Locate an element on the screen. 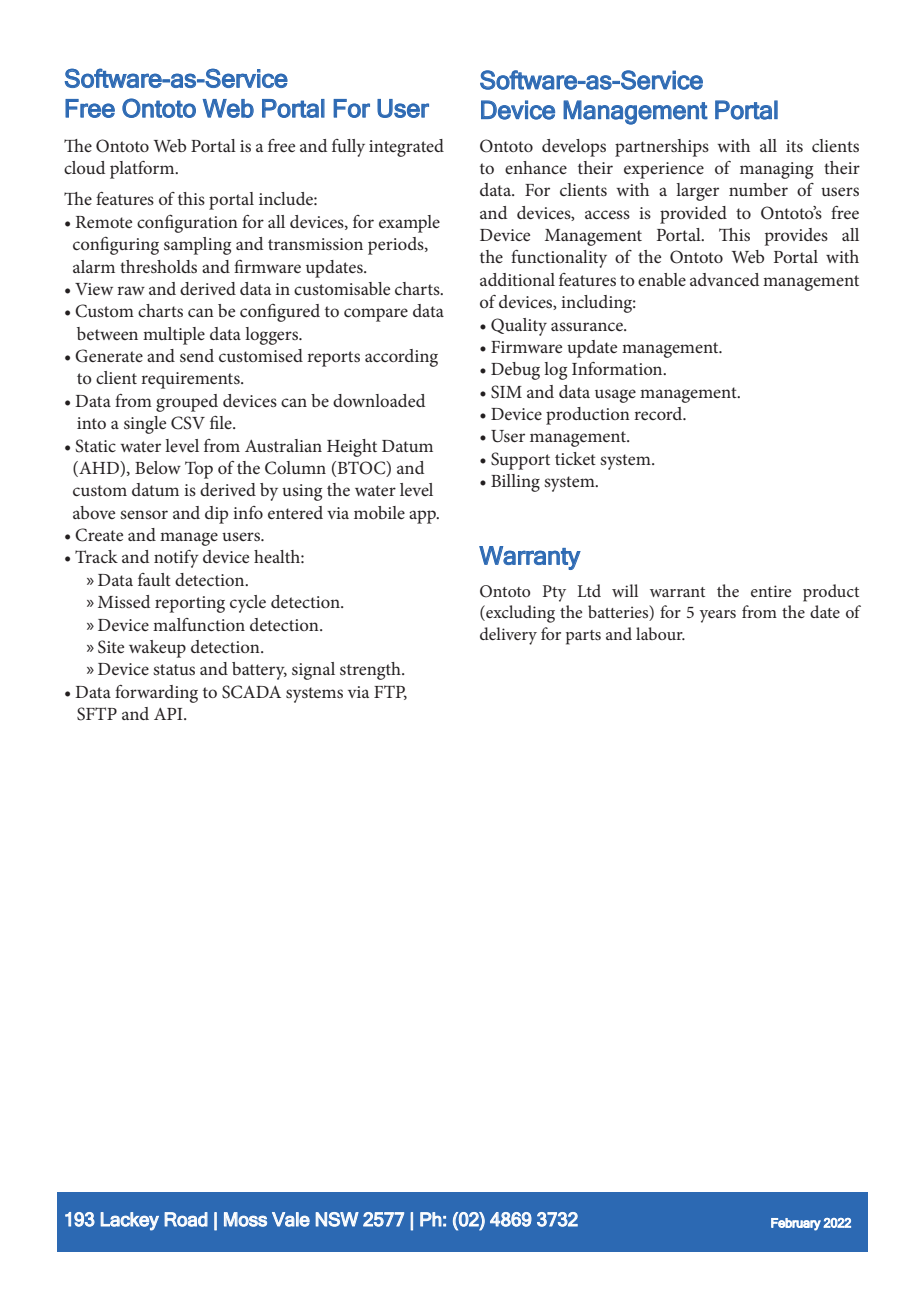 The width and height of the screenshot is (924, 1308). platform is located at coordinates (143, 170).
